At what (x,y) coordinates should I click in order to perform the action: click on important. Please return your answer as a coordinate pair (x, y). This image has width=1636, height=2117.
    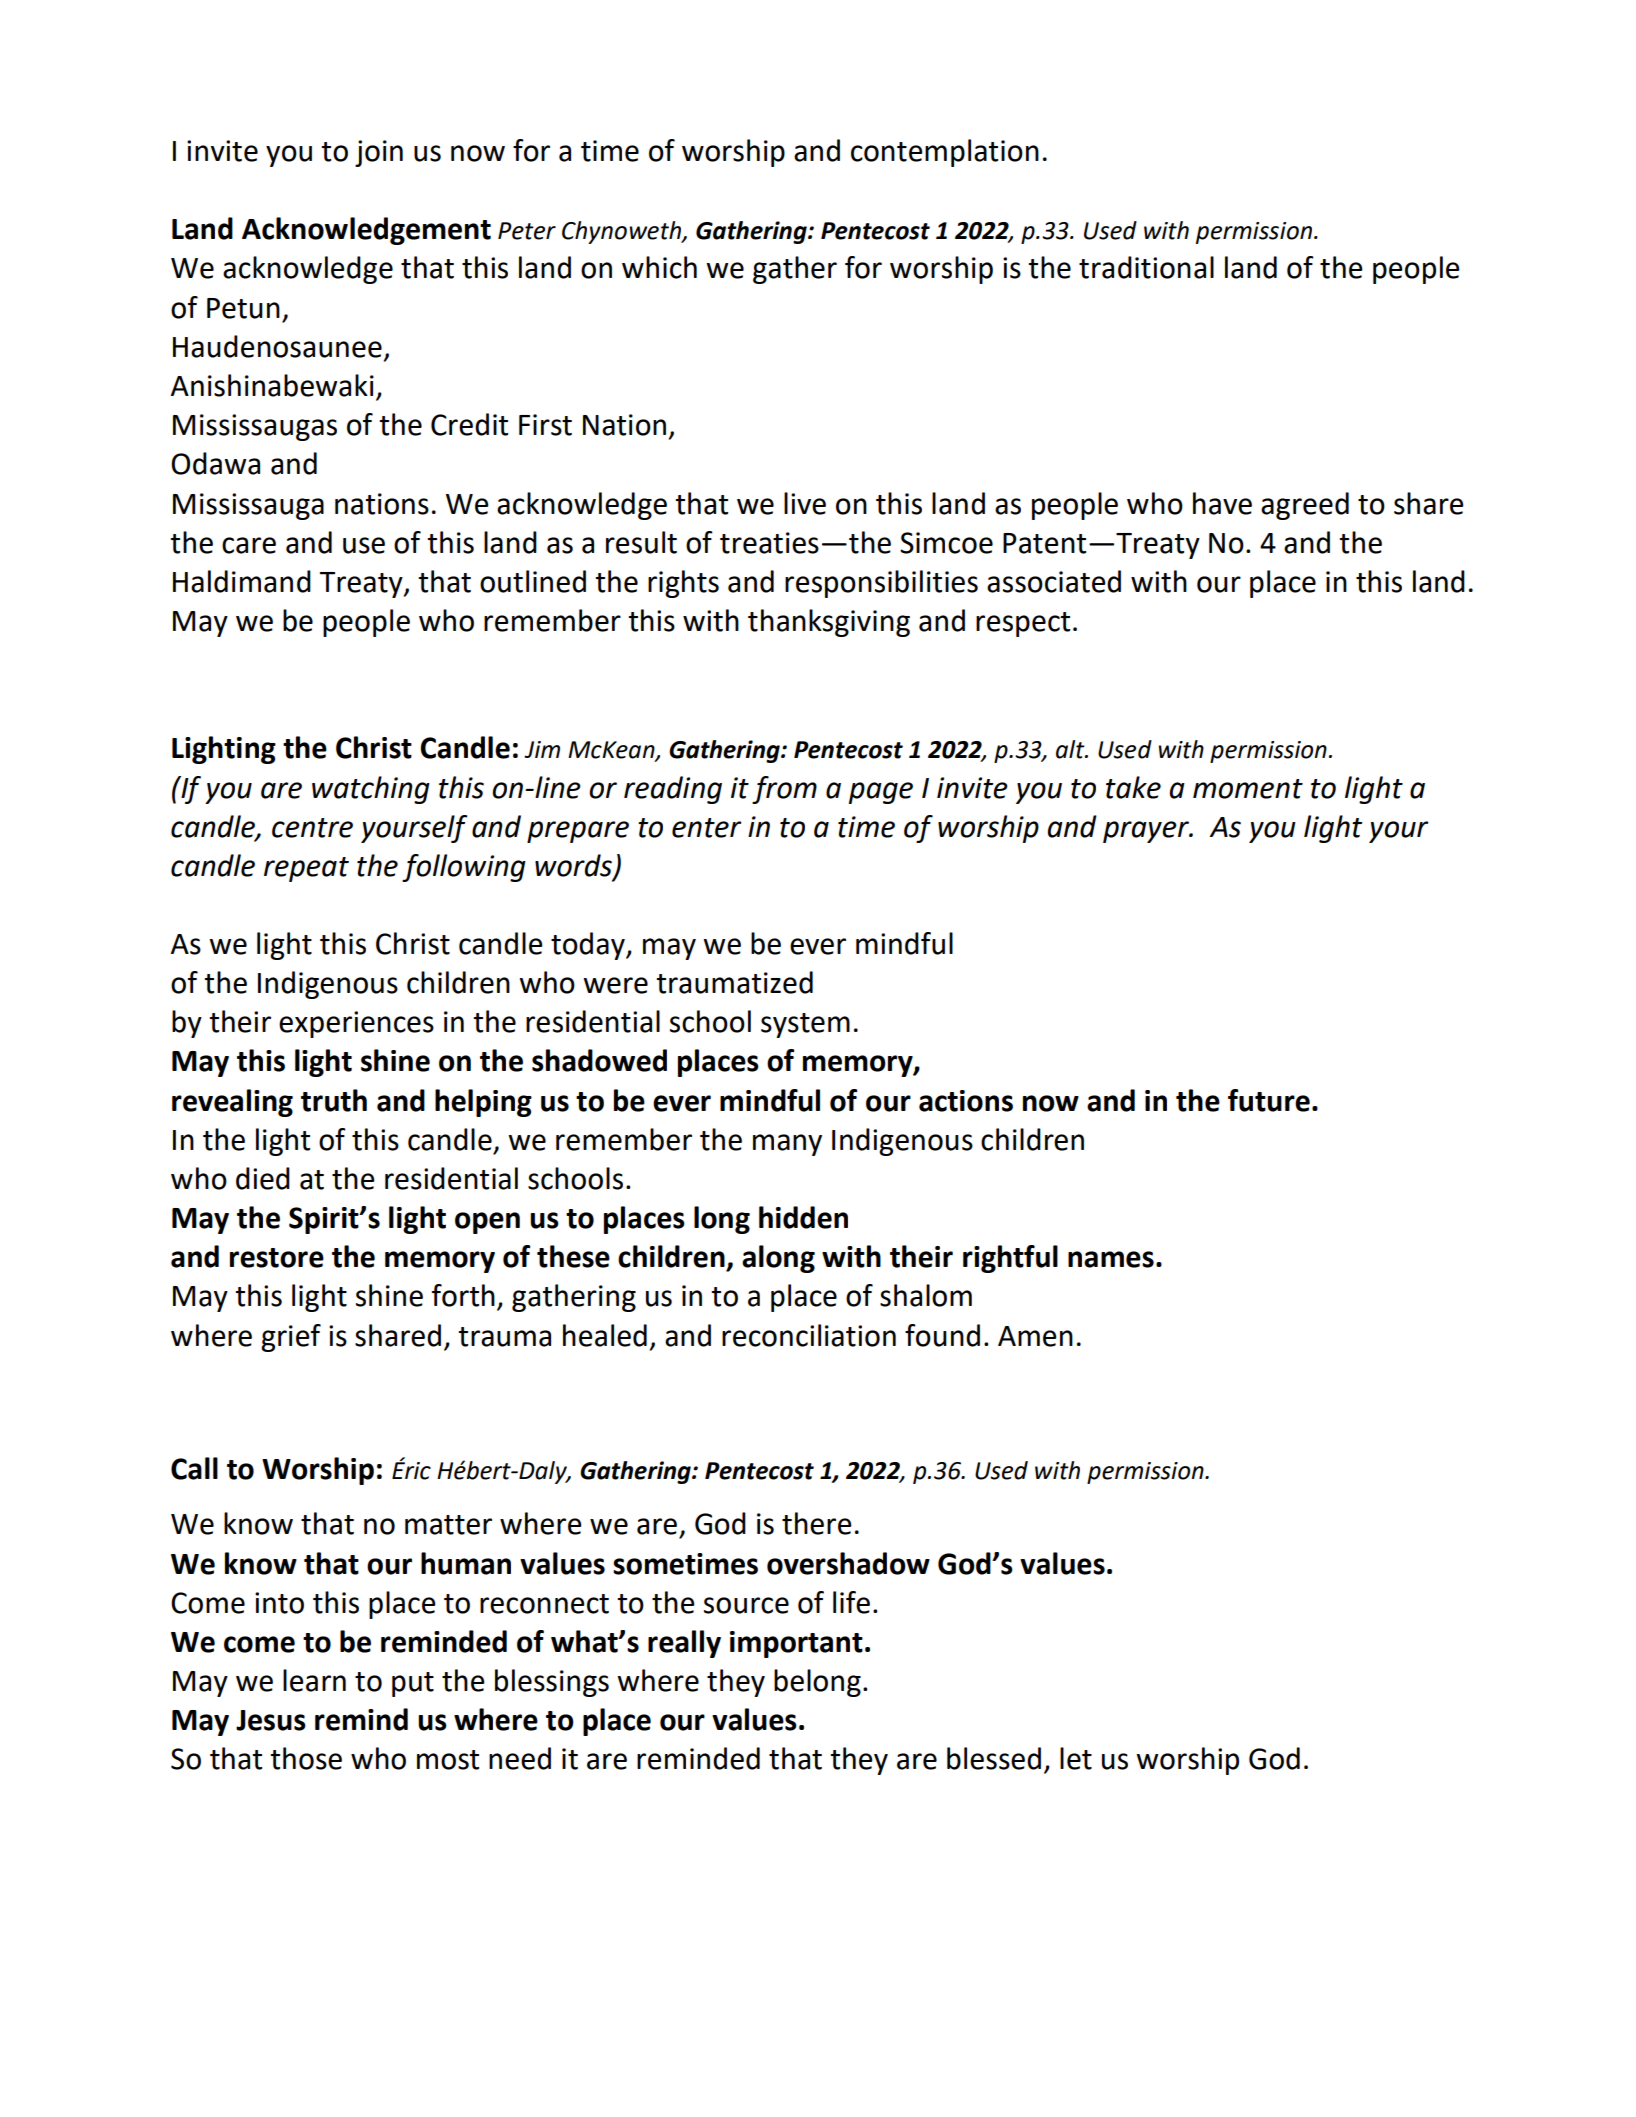
    Looking at the image, I should click on (796, 1644).
